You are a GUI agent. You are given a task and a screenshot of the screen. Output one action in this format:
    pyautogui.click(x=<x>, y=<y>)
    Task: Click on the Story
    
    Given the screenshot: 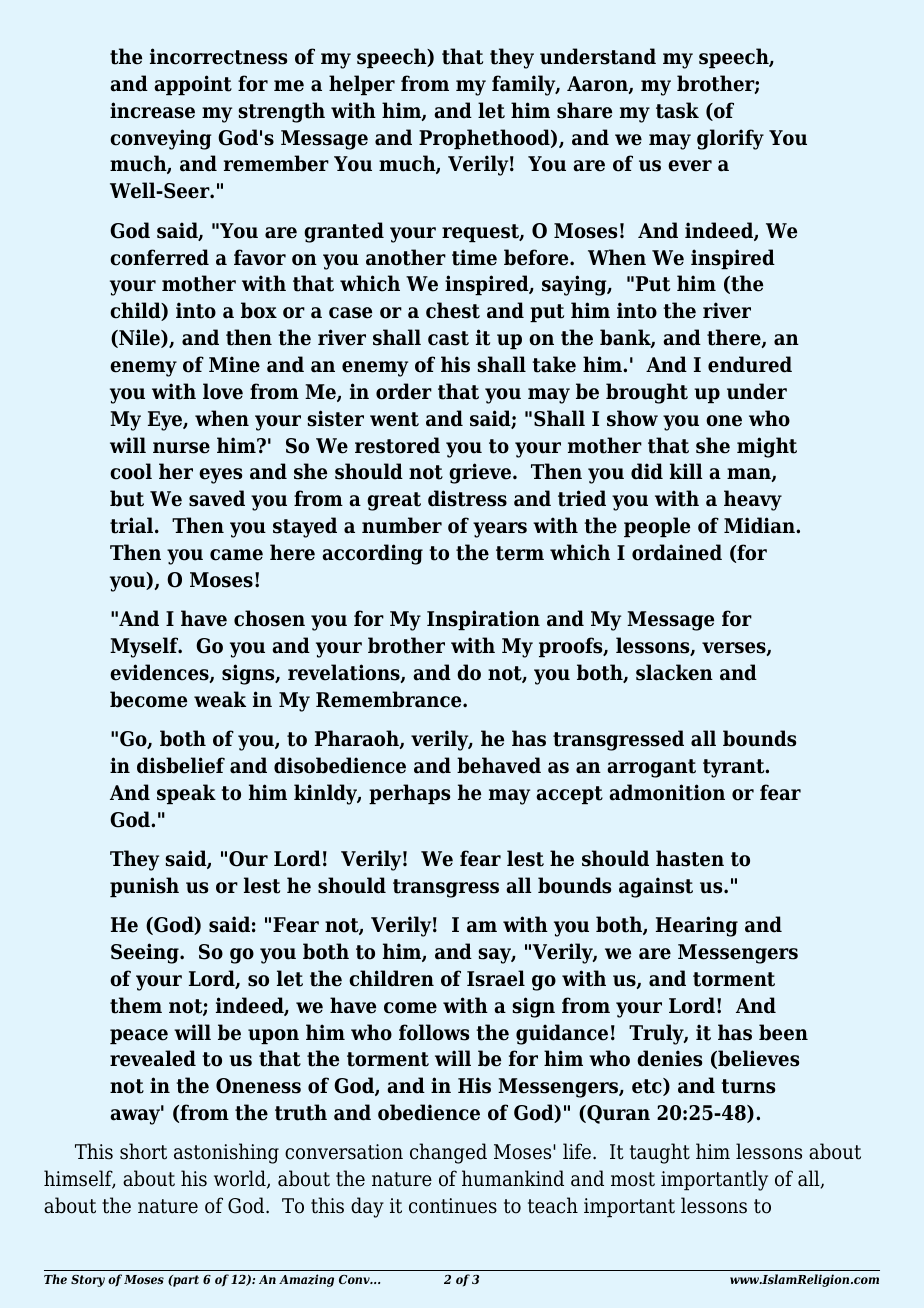 What is the action you would take?
    pyautogui.click(x=88, y=1281)
